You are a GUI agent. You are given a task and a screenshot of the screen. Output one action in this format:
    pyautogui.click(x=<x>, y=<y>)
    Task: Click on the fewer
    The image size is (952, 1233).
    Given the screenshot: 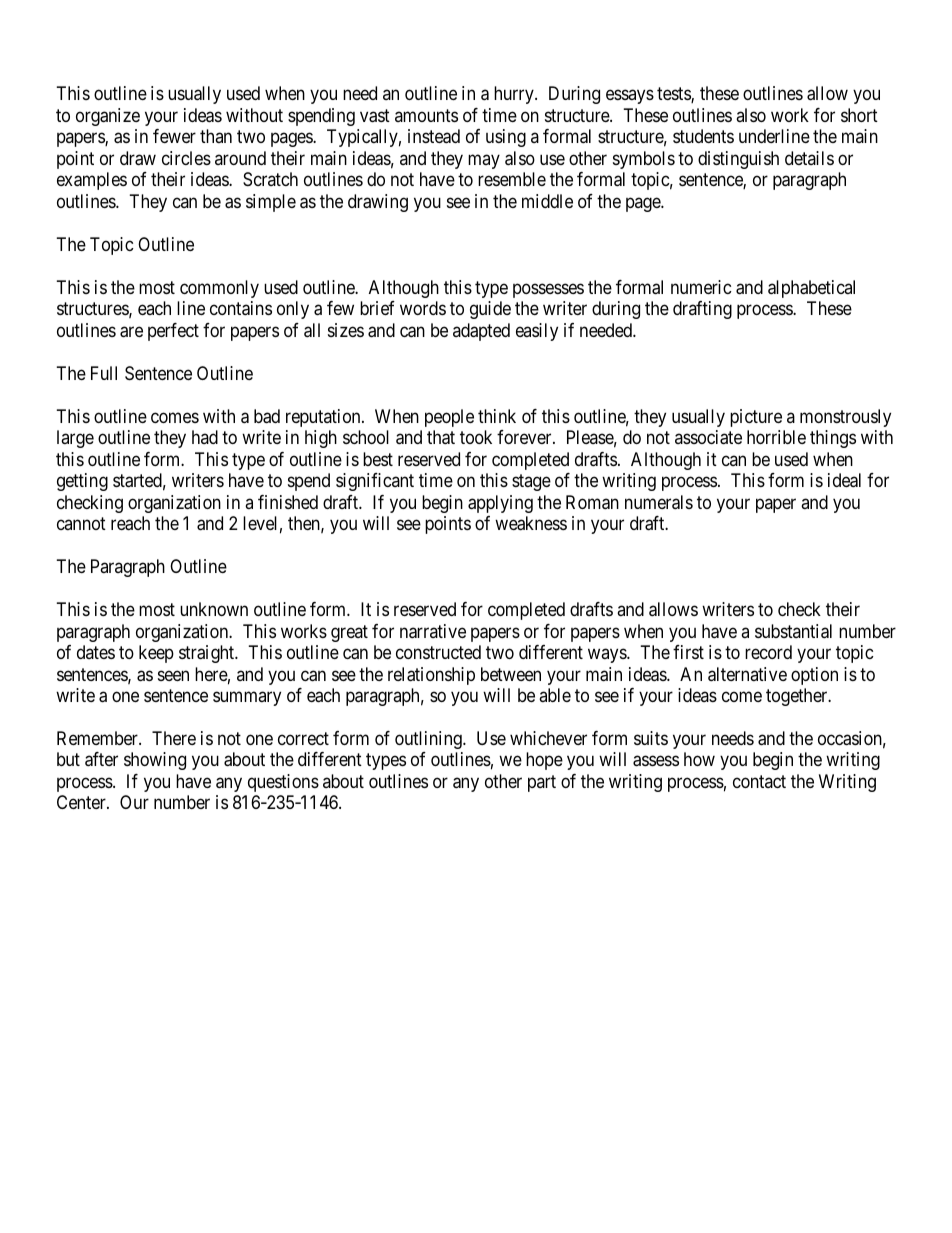 What is the action you would take?
    pyautogui.click(x=174, y=136)
